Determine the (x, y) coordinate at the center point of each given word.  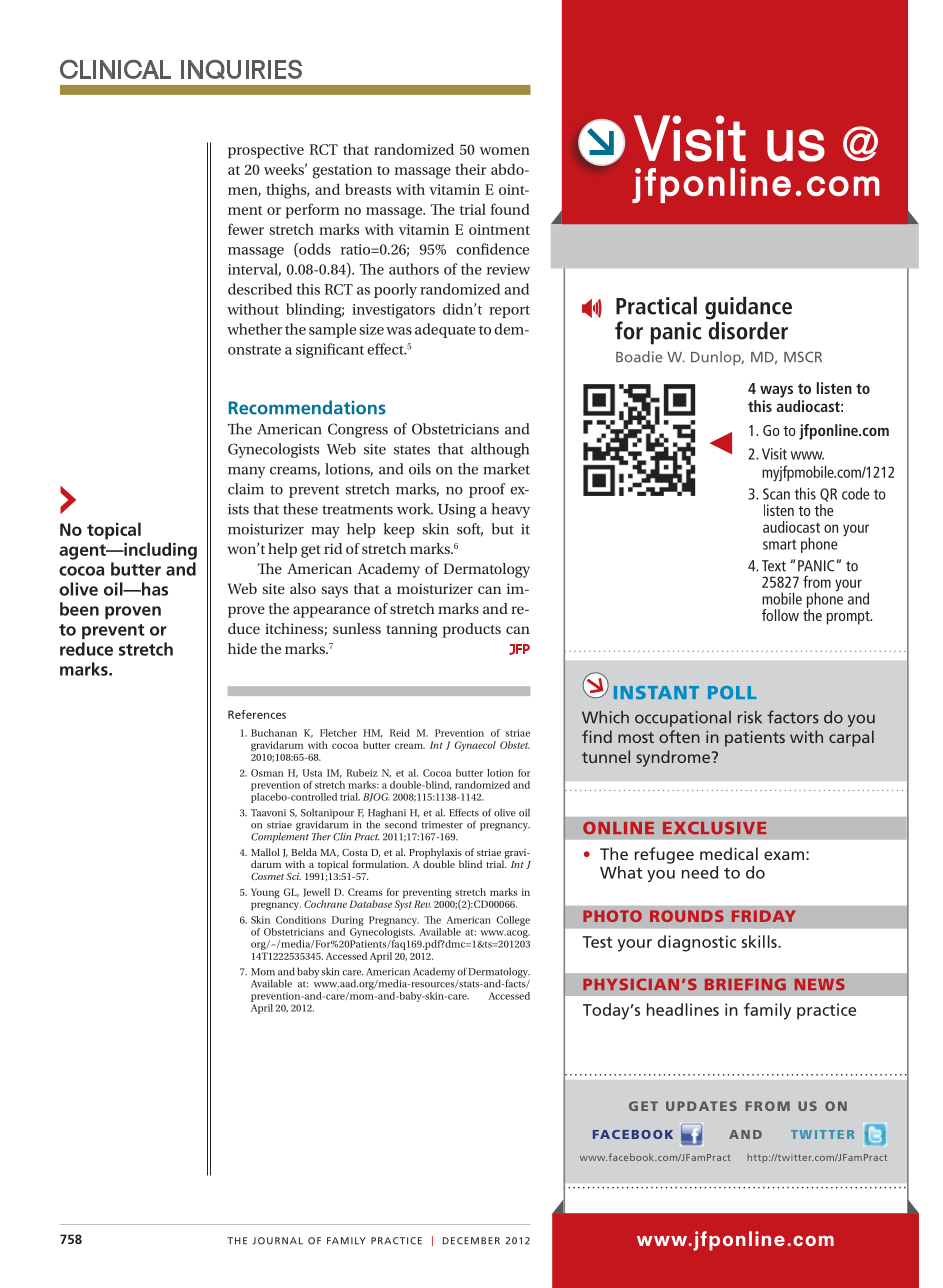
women (505, 151)
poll (732, 692)
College (513, 921)
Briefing (745, 984)
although (500, 450)
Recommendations (307, 407)
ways (776, 391)
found (510, 209)
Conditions (301, 920)
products (471, 630)
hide (242, 648)
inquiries (242, 69)
